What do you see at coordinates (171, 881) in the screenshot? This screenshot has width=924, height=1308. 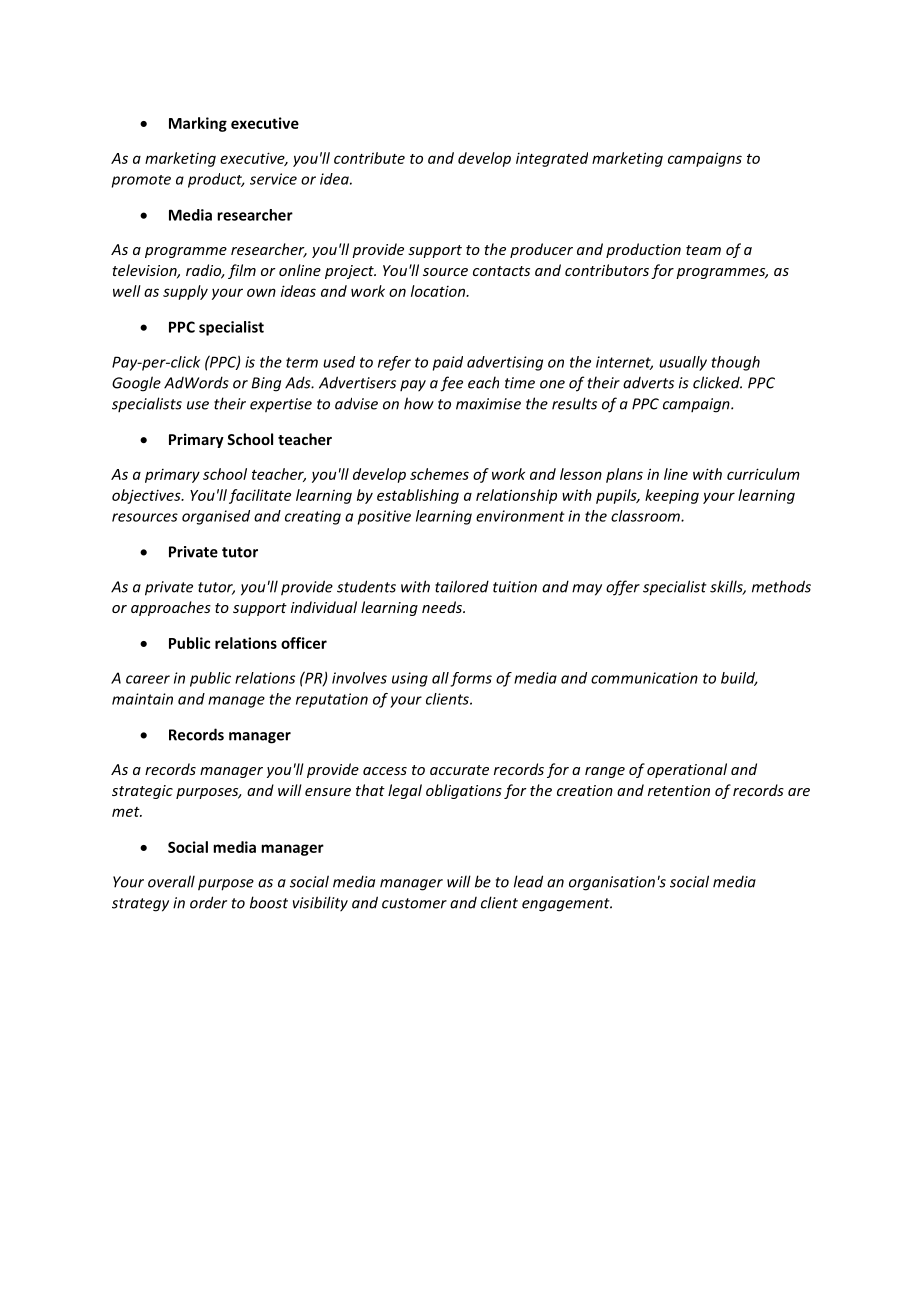 I see `overall` at bounding box center [171, 881].
